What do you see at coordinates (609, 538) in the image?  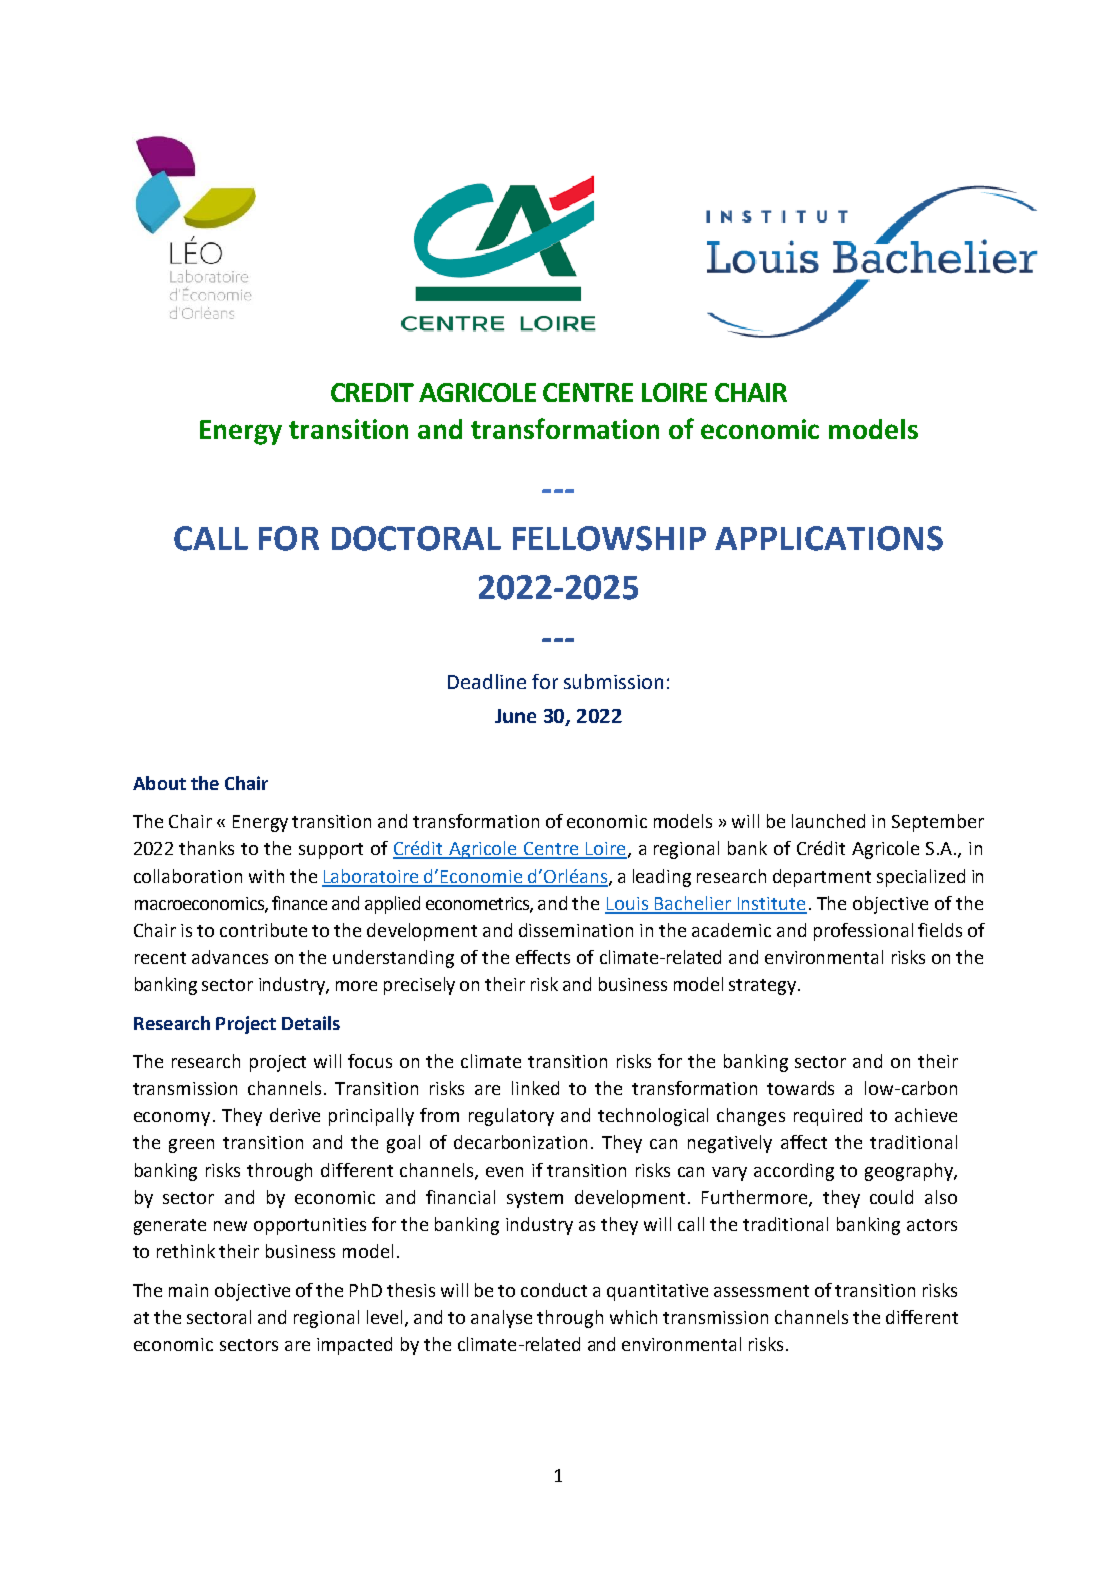 I see `FELLOWSHIP` at bounding box center [609, 538].
